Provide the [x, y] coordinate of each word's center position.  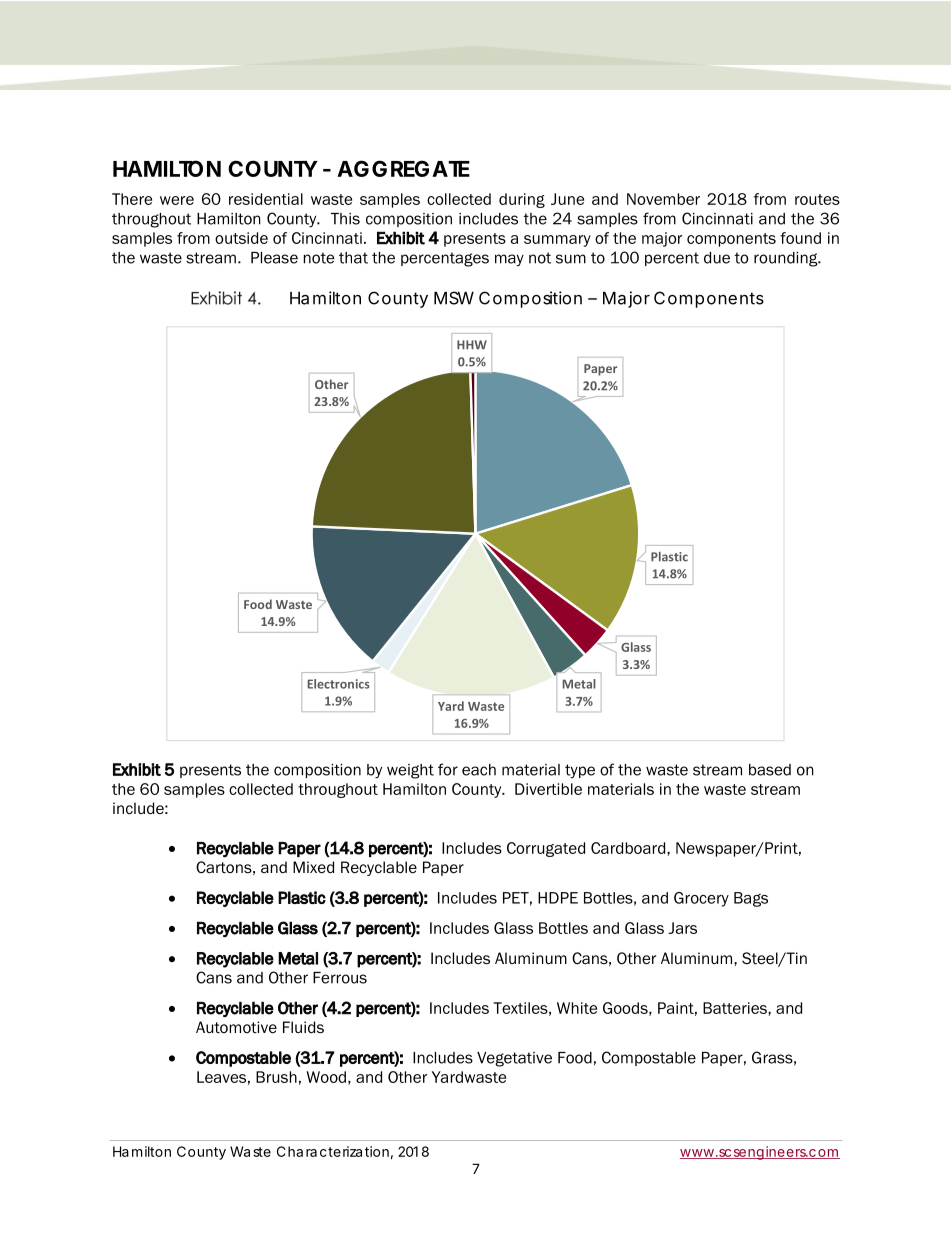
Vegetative [514, 1059]
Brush [276, 1077]
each [479, 770]
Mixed [313, 867]
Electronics [339, 684]
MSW [454, 298]
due [717, 258]
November [663, 199]
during [522, 200]
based [770, 770]
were [177, 200]
